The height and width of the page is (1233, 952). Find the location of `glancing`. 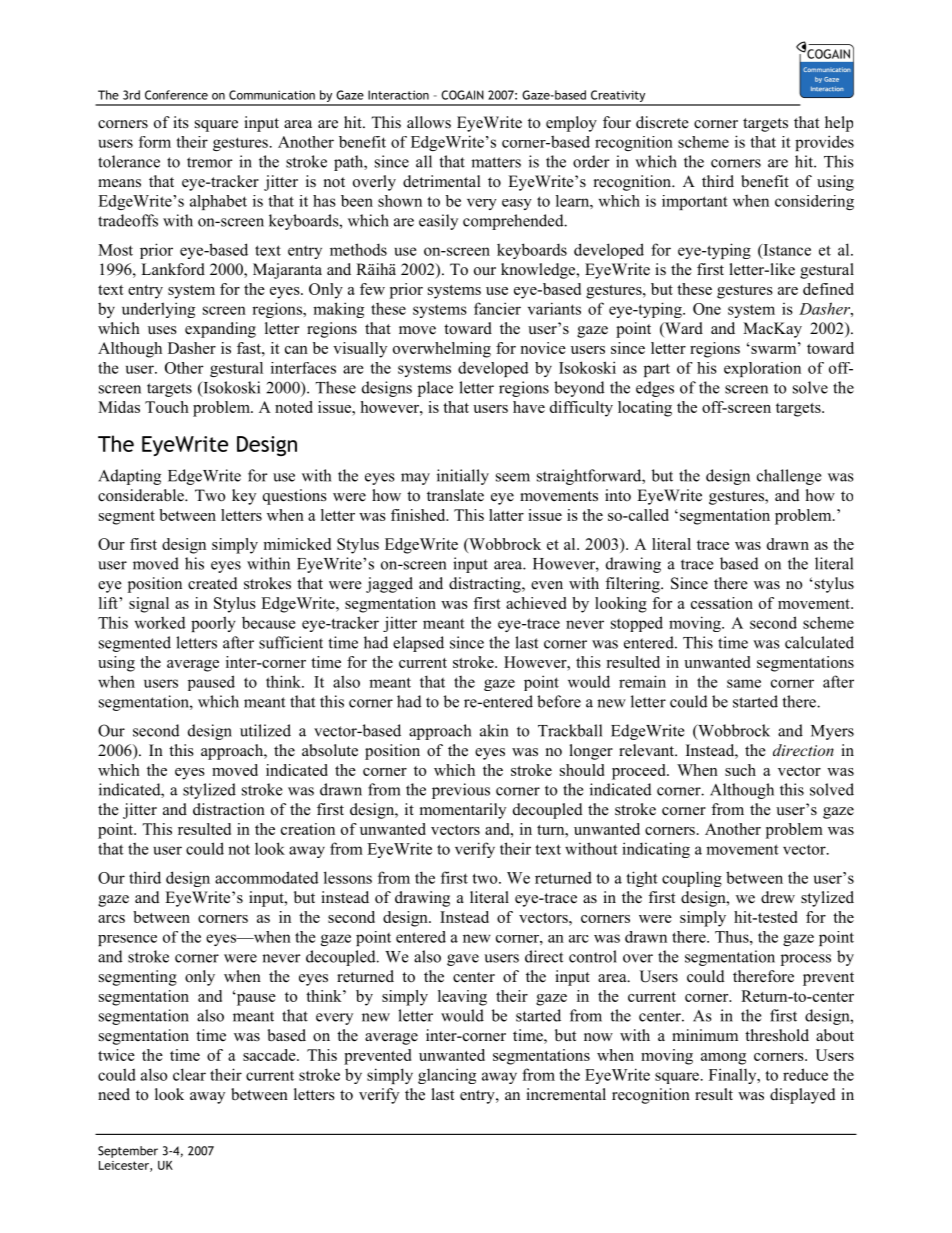

glancing is located at coordinates (447, 1076).
